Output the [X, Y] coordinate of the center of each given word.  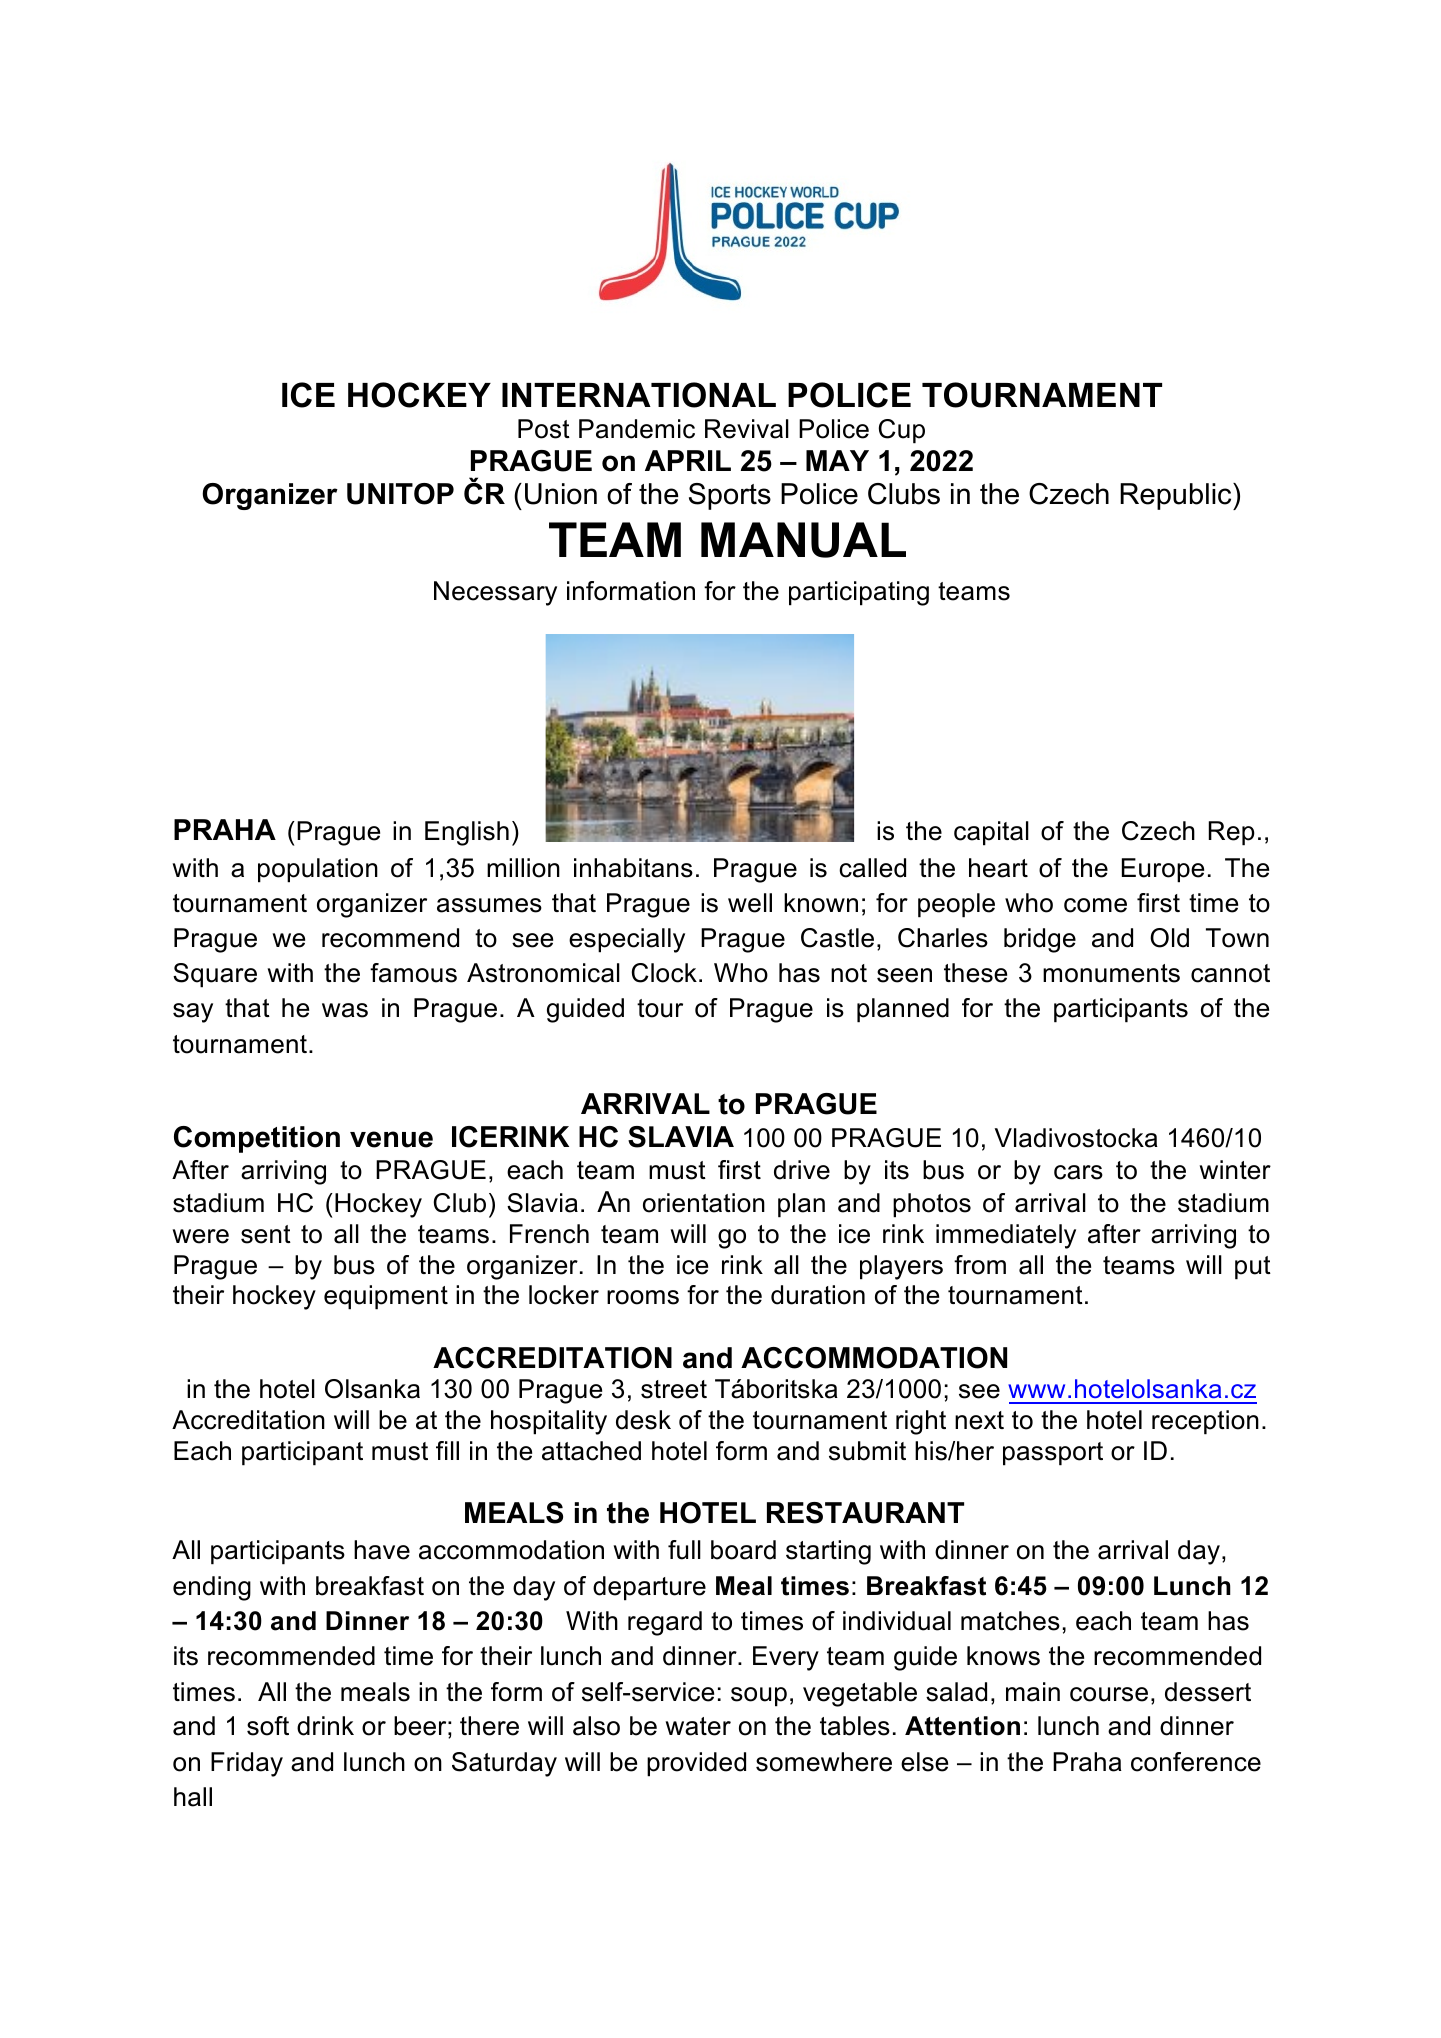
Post [544, 429]
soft [268, 1726]
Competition [257, 1139]
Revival [747, 429]
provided [696, 1764]
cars [1078, 1172]
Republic [1177, 496]
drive [802, 1170]
